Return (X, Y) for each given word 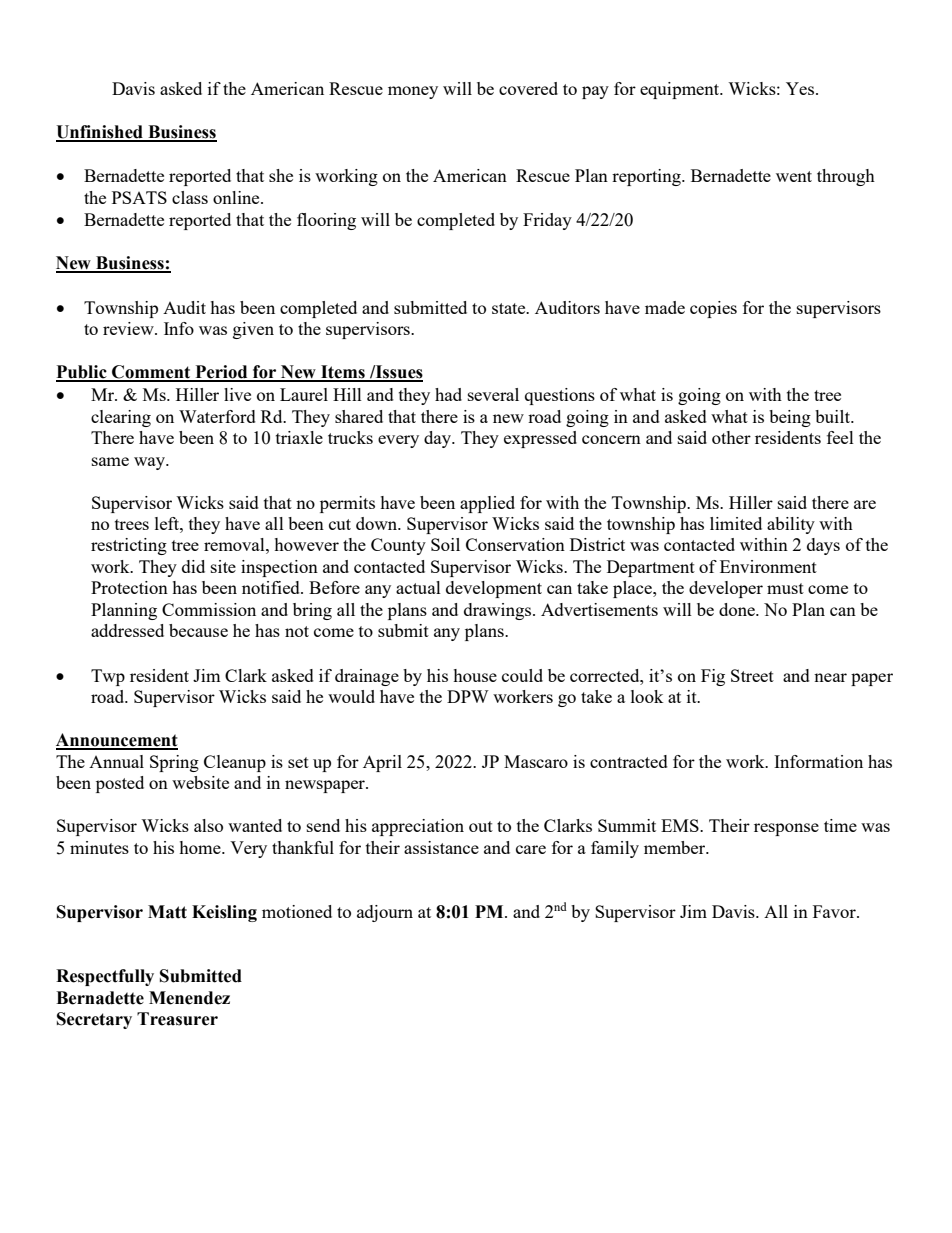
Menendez (189, 998)
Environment (768, 566)
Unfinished (100, 133)
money (413, 92)
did (193, 566)
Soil (445, 544)
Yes (801, 88)
